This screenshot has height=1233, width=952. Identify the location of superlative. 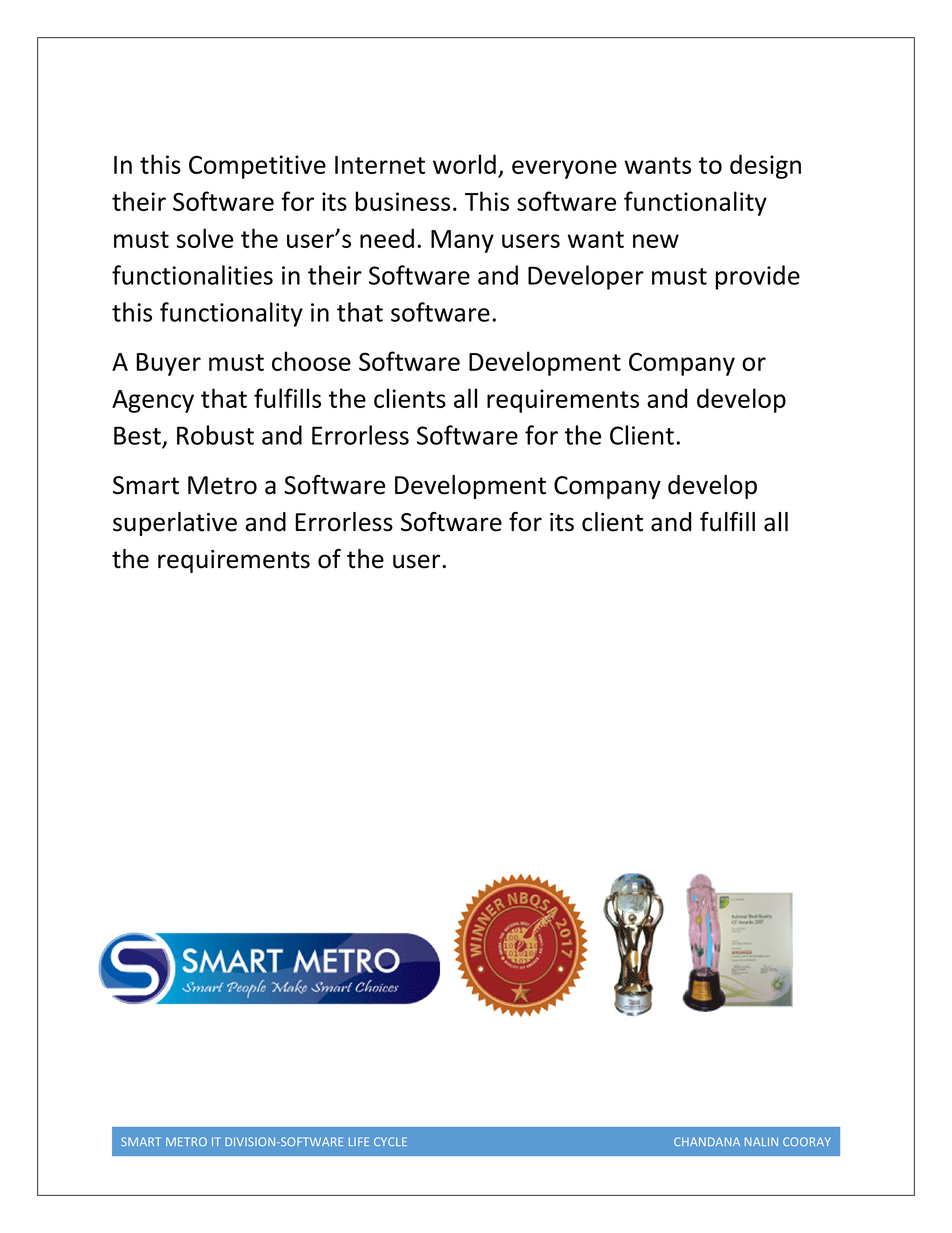
(175, 524).
